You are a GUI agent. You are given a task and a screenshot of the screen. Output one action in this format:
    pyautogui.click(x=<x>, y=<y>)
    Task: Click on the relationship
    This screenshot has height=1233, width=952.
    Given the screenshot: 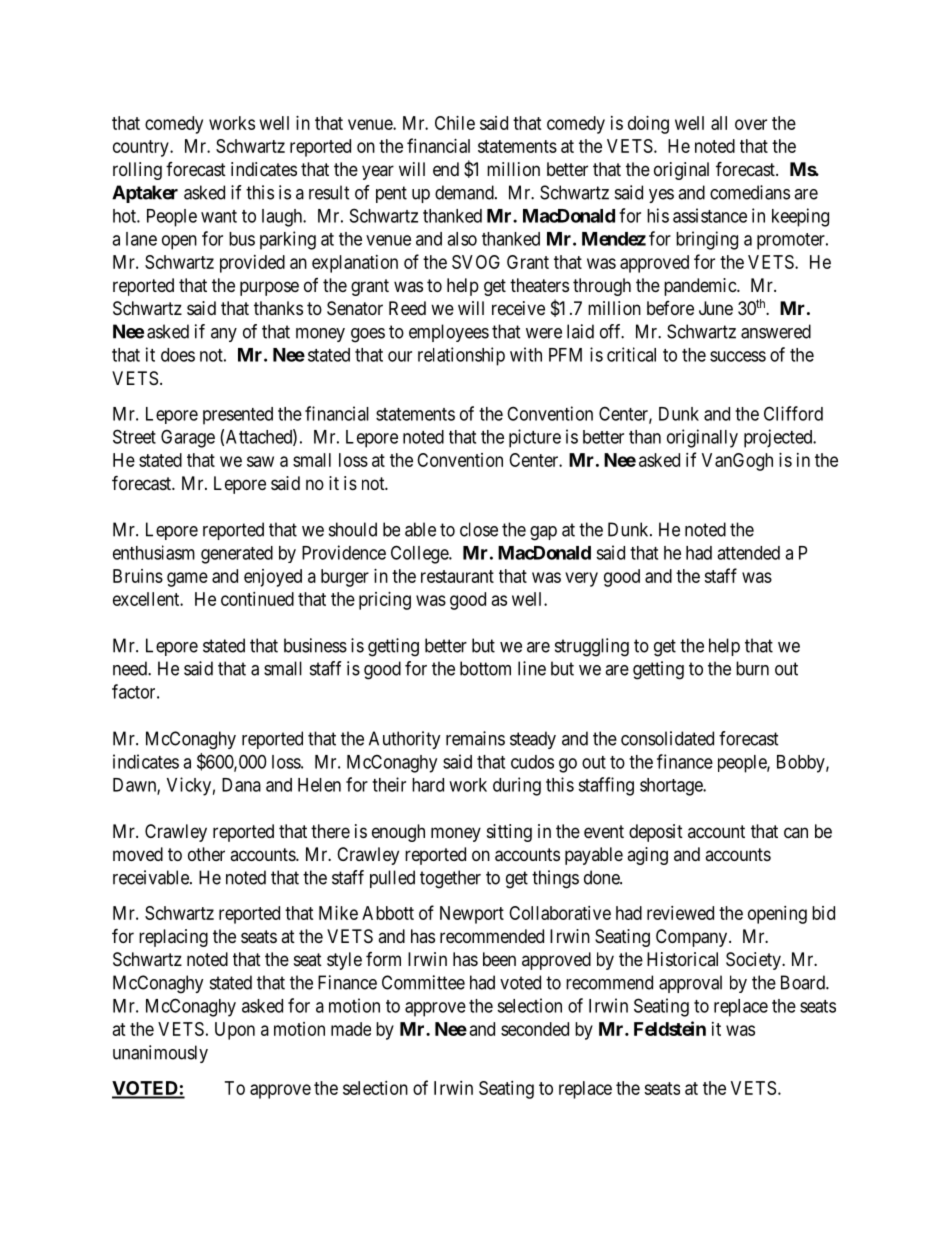 What is the action you would take?
    pyautogui.click(x=461, y=356)
